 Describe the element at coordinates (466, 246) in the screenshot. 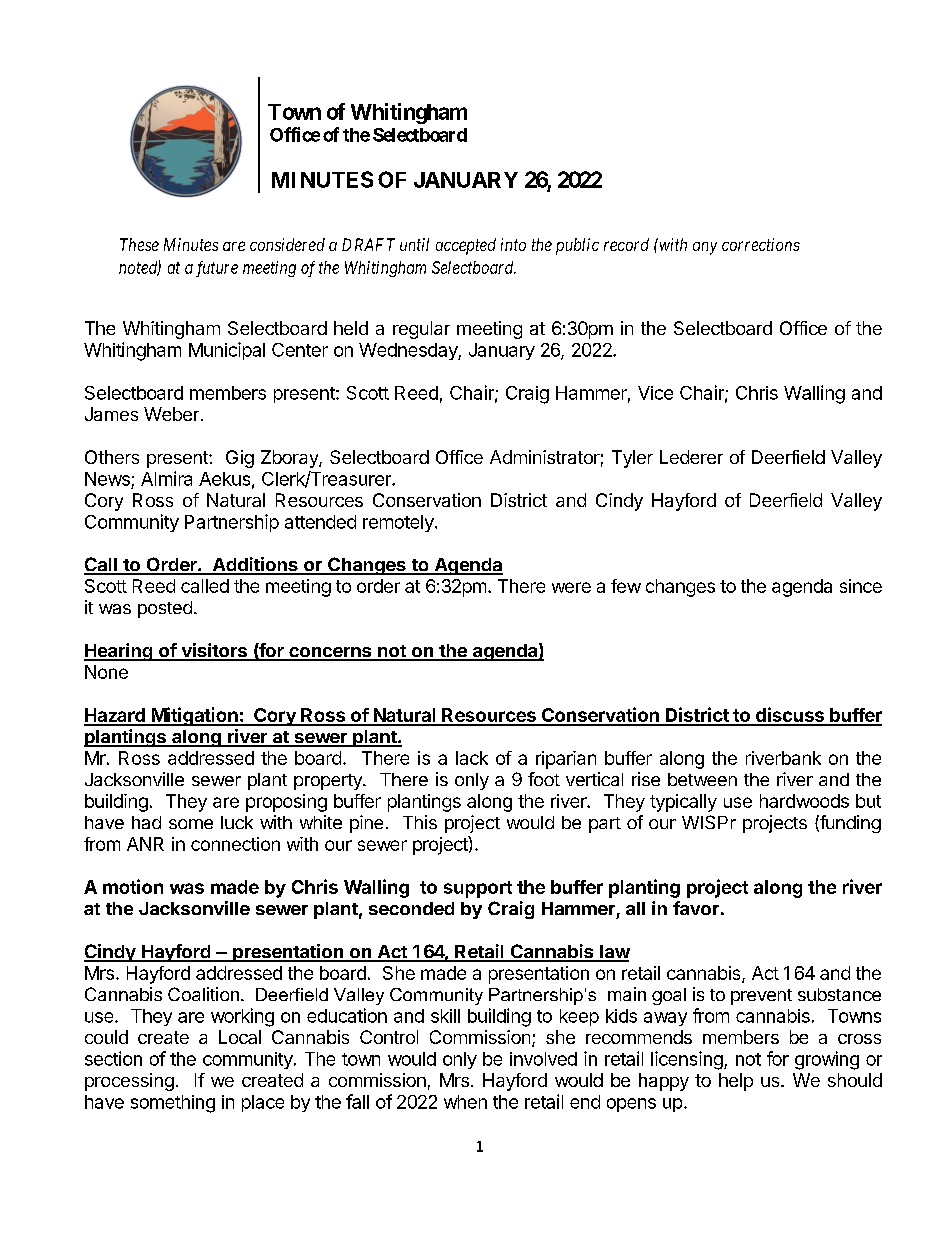

I see `accepted` at that location.
